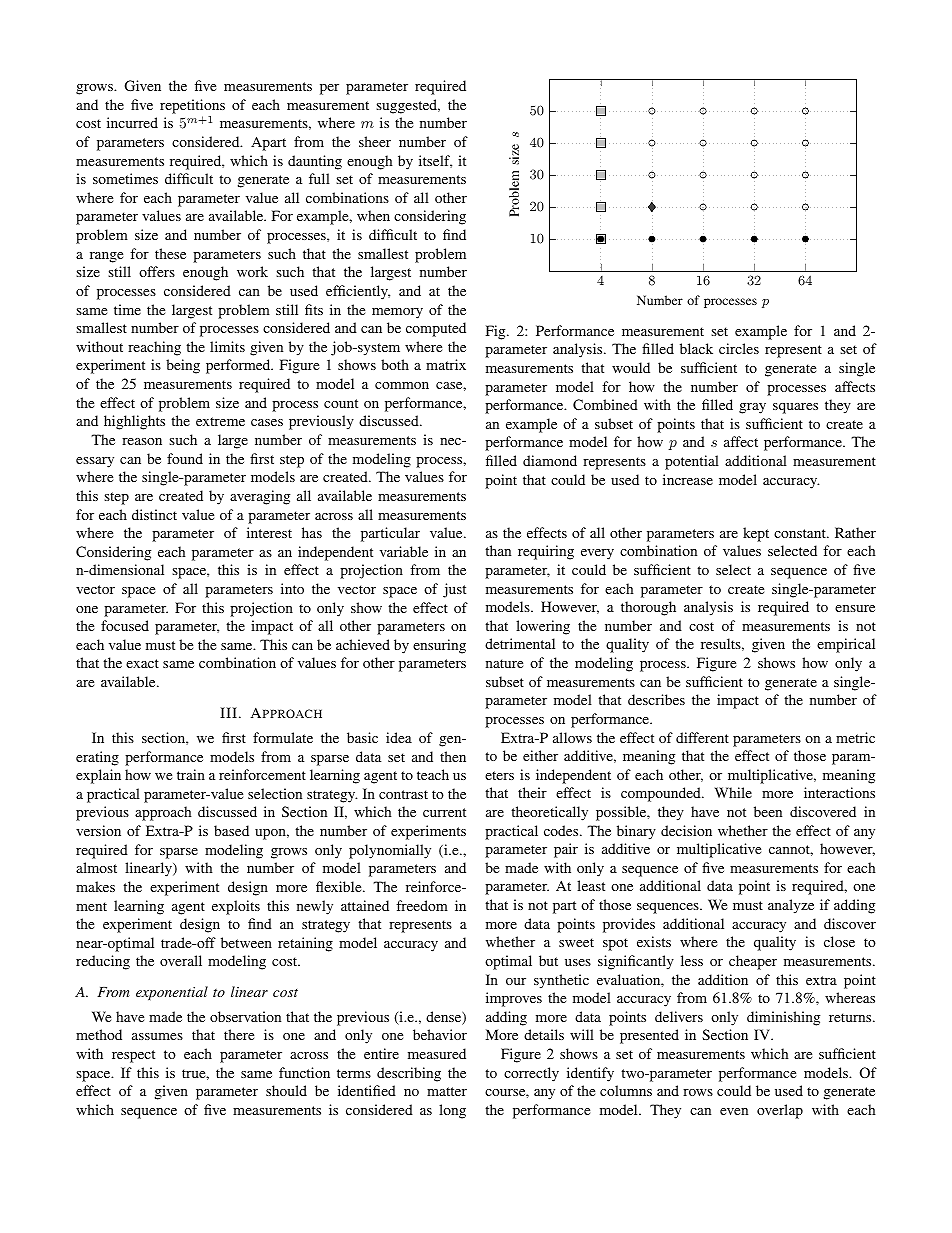  I want to click on circles, so click(739, 348).
